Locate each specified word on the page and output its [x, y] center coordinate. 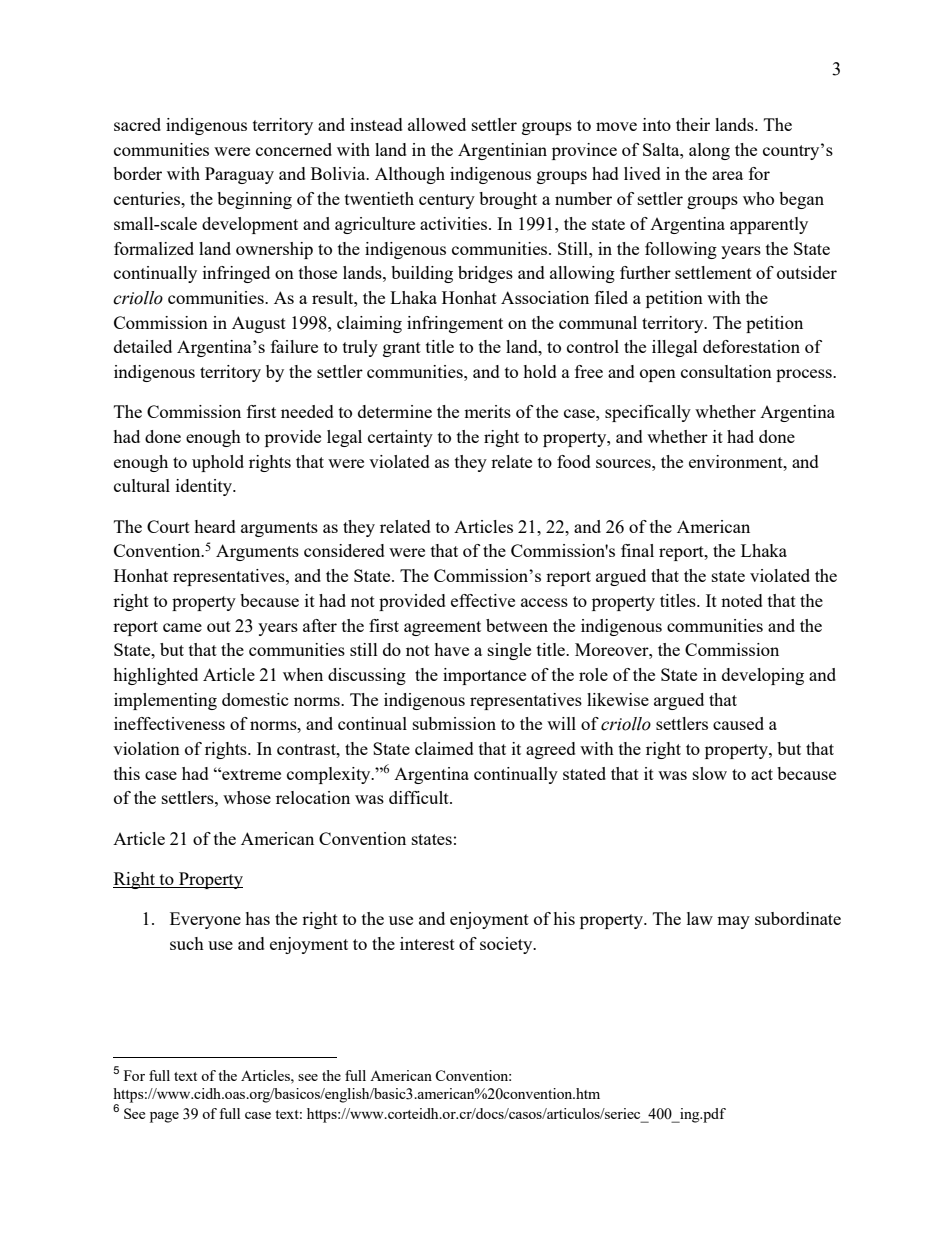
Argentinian [502, 151]
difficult [420, 797]
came [182, 627]
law [700, 918]
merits [487, 411]
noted [742, 600]
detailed [143, 346]
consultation [726, 371]
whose [247, 797]
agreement [442, 628]
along [709, 151]
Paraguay [239, 175]
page [164, 1117]
